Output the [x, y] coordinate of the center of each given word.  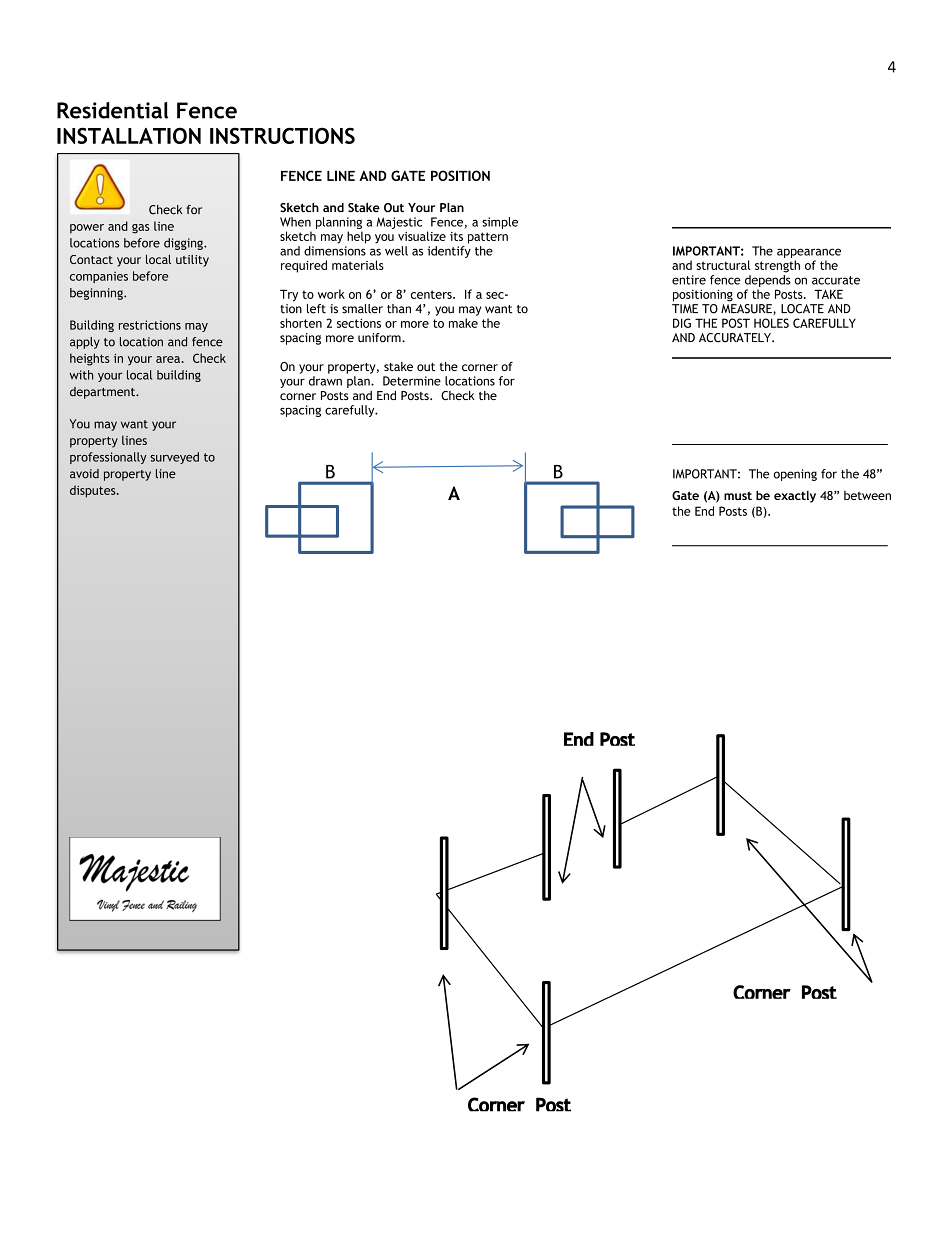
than [399, 309]
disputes [94, 491]
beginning [97, 294]
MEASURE [747, 309]
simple [500, 223]
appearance [809, 253]
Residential [112, 110]
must [738, 495]
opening [795, 475]
